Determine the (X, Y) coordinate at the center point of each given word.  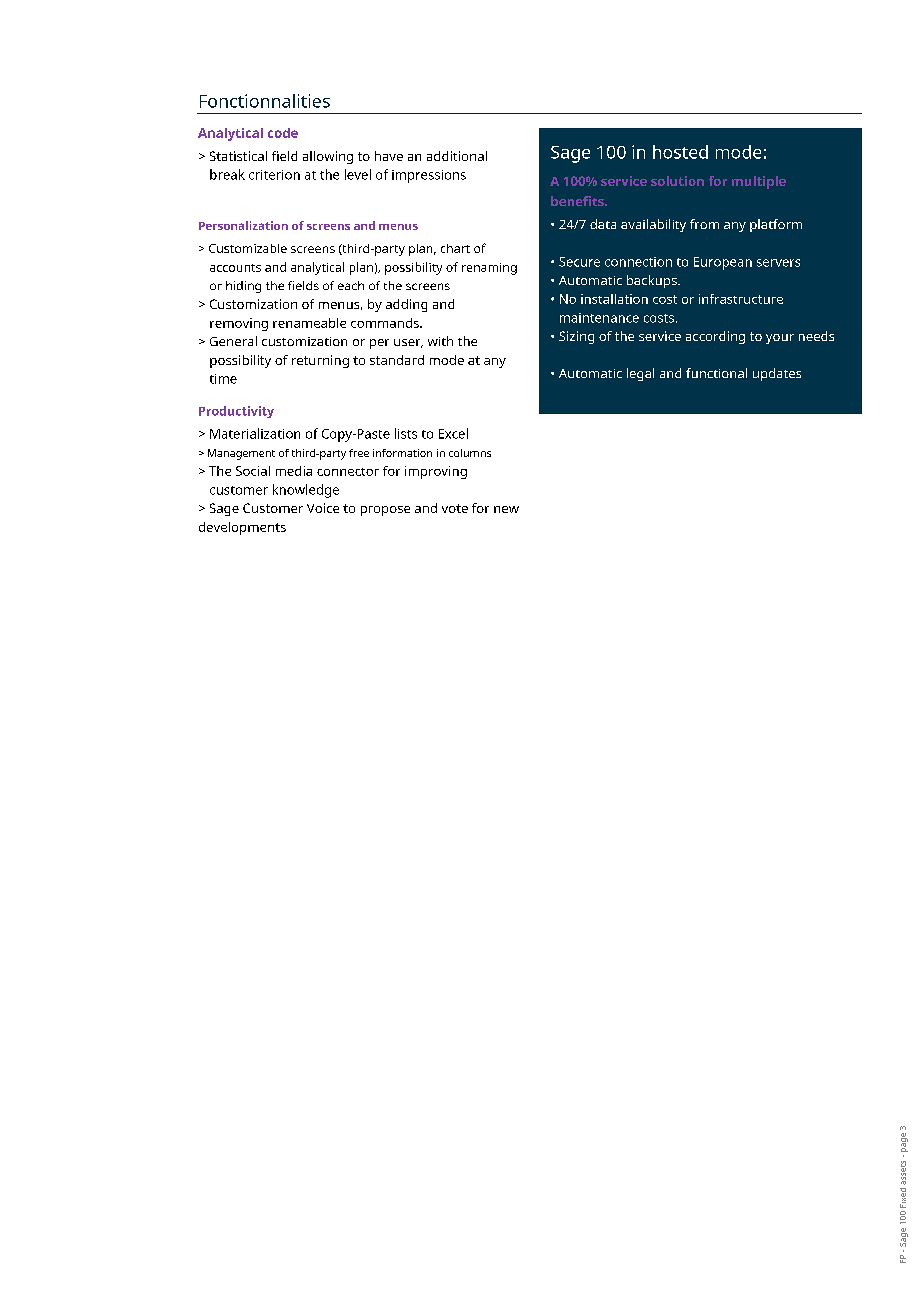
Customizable (248, 248)
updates (777, 374)
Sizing (576, 337)
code (283, 133)
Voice (323, 508)
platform (776, 225)
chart (455, 248)
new (506, 509)
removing (239, 324)
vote (455, 508)
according (715, 337)
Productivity (236, 412)
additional (457, 156)
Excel (453, 433)
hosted (680, 152)
